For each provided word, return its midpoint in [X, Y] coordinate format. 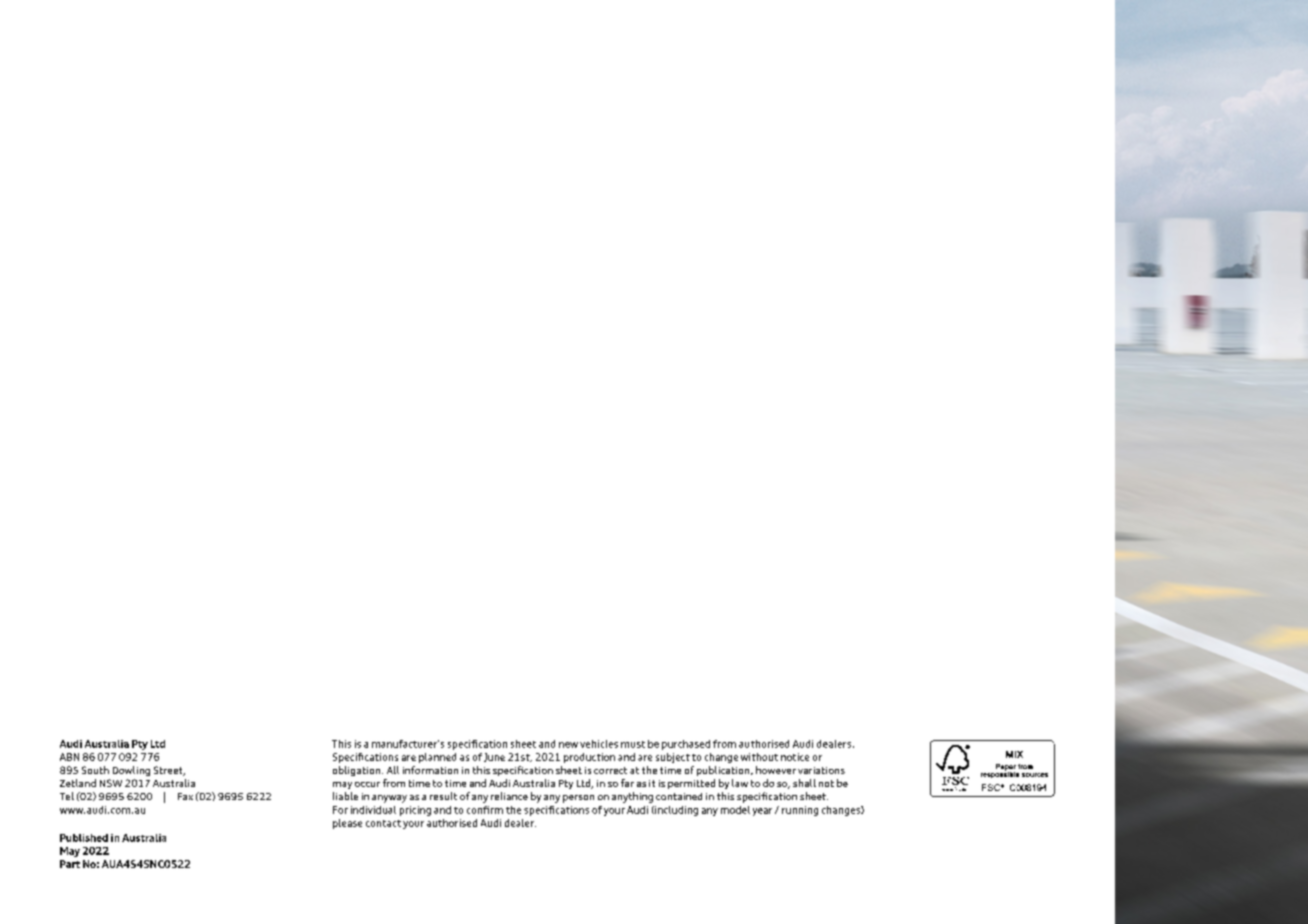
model [735, 810]
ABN [69, 757]
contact [383, 823]
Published [84, 838]
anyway [389, 799]
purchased [686, 745]
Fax [185, 796]
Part [70, 864]
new [568, 745]
